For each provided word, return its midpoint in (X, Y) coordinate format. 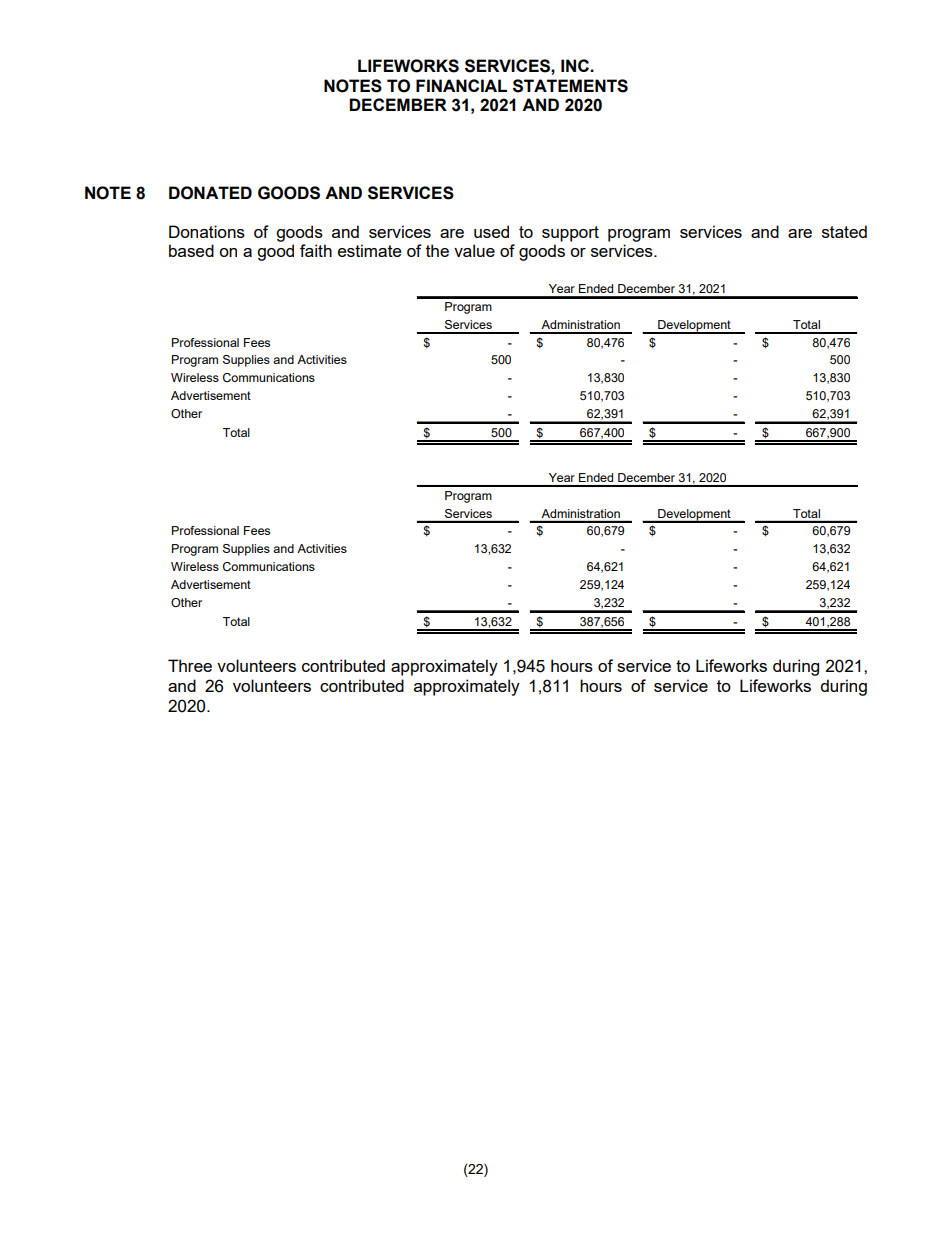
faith (316, 250)
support (570, 234)
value (474, 250)
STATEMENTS (570, 86)
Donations (207, 231)
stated (844, 231)
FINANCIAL (461, 85)
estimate (369, 250)
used (491, 231)
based (191, 250)
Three (190, 665)
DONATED (210, 193)
